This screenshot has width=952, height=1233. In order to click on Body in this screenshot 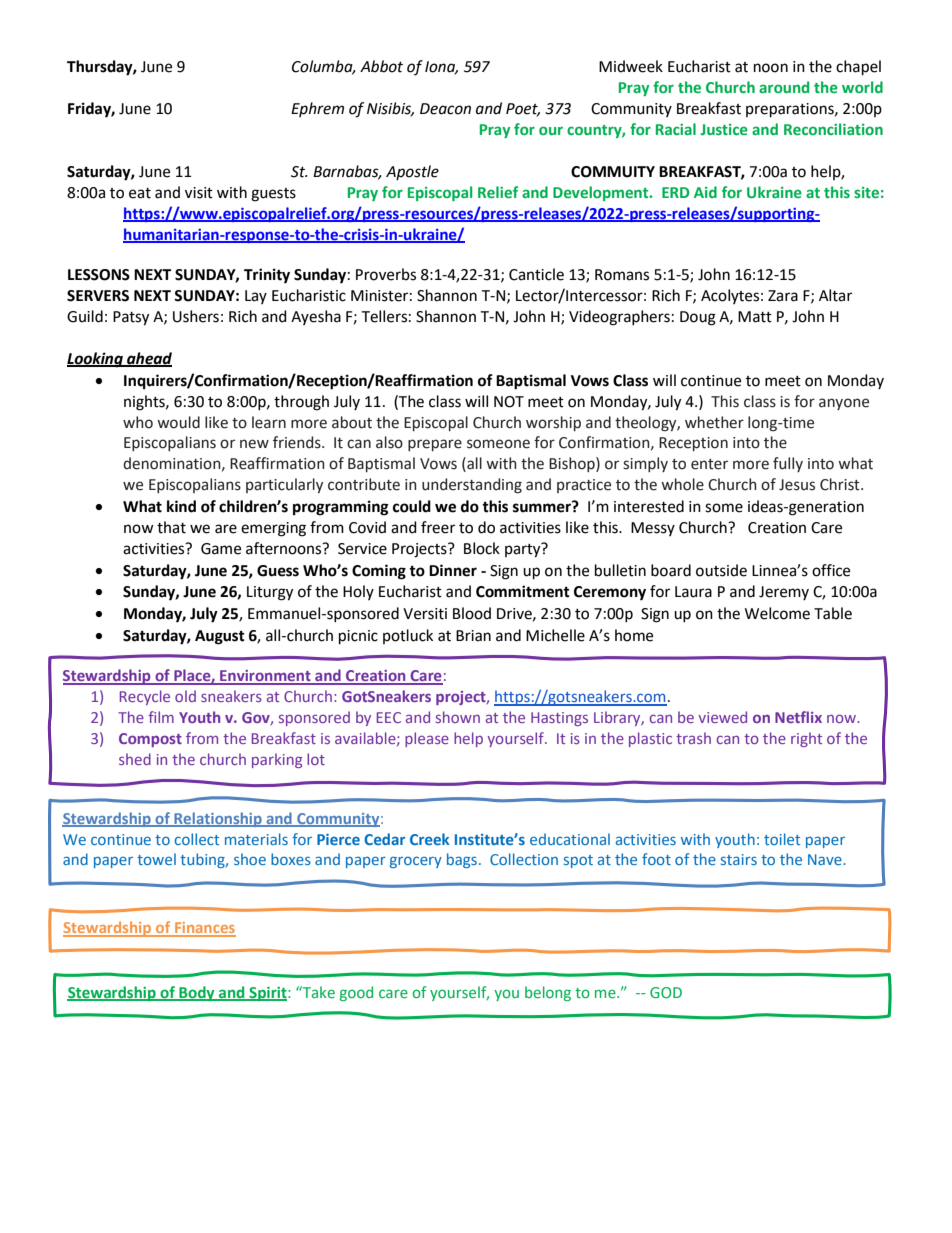, I will do `click(197, 993)`.
